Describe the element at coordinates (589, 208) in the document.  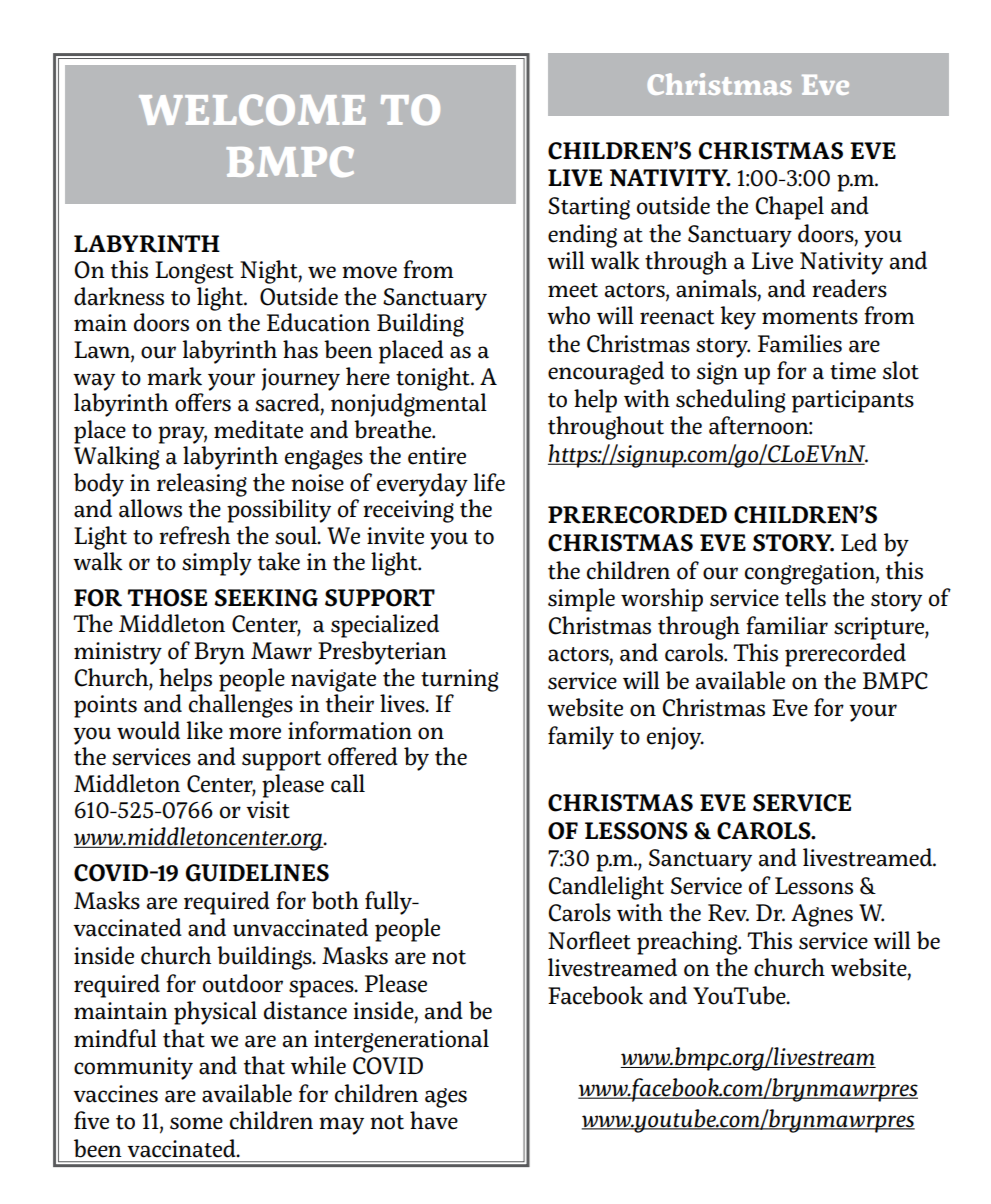
I see `Starting` at that location.
